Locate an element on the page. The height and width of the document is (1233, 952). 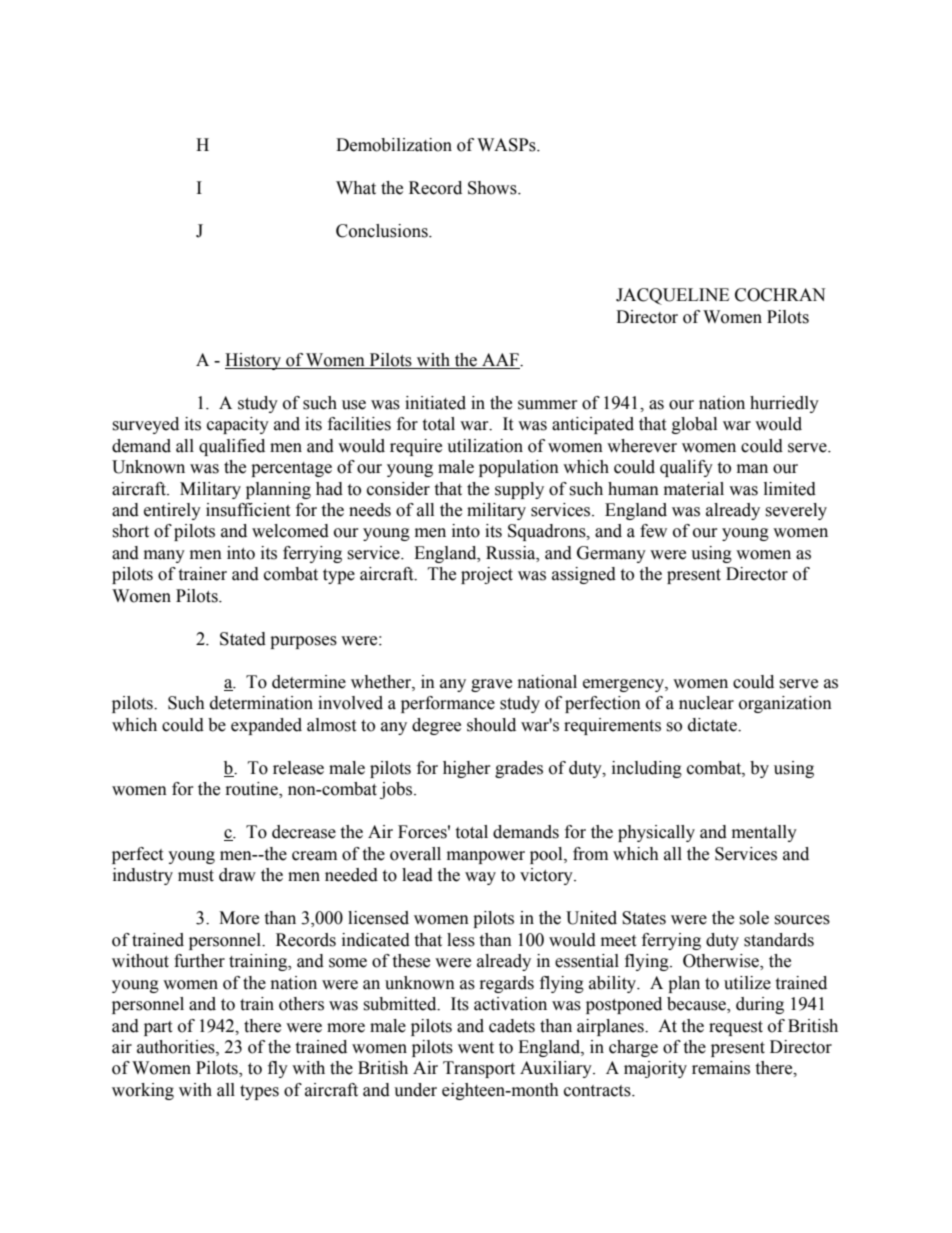
Shows is located at coordinates (493, 188).
